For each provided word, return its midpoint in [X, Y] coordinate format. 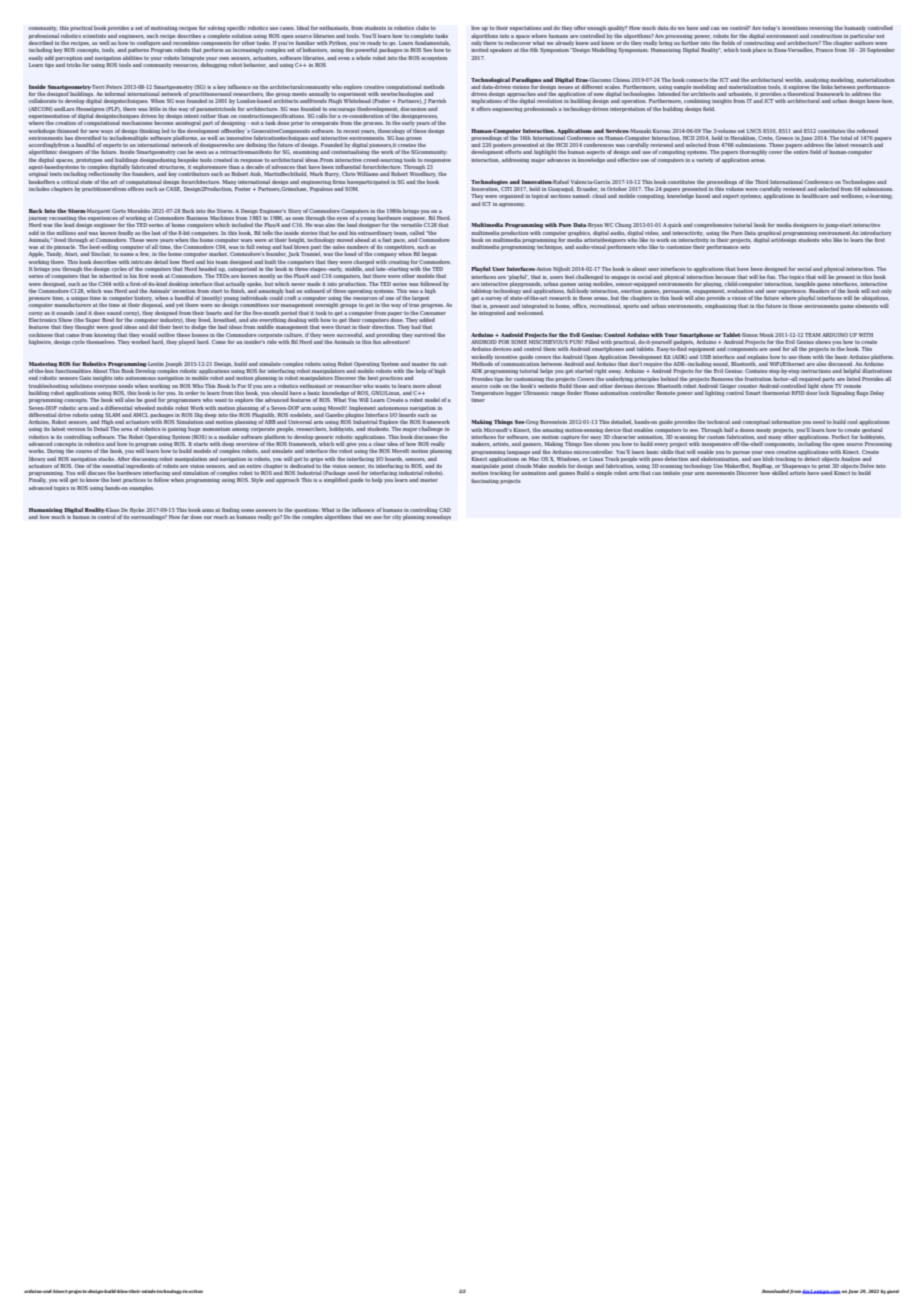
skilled [780, 473]
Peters [114, 87]
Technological [490, 80]
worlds [794, 80]
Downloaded [775, 1291]
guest [893, 1292]
